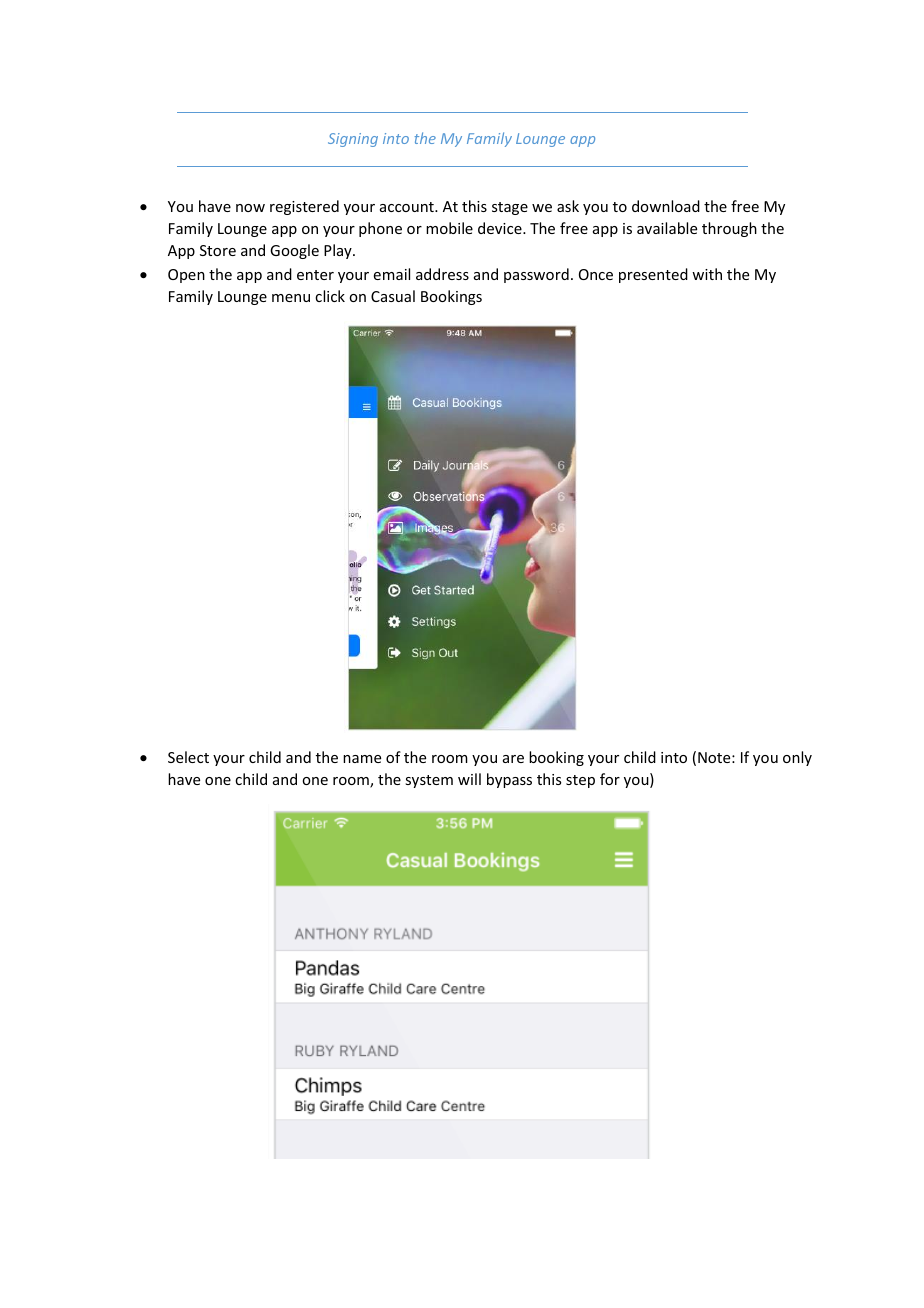  Describe the element at coordinates (666, 206) in the screenshot. I see `download` at that location.
